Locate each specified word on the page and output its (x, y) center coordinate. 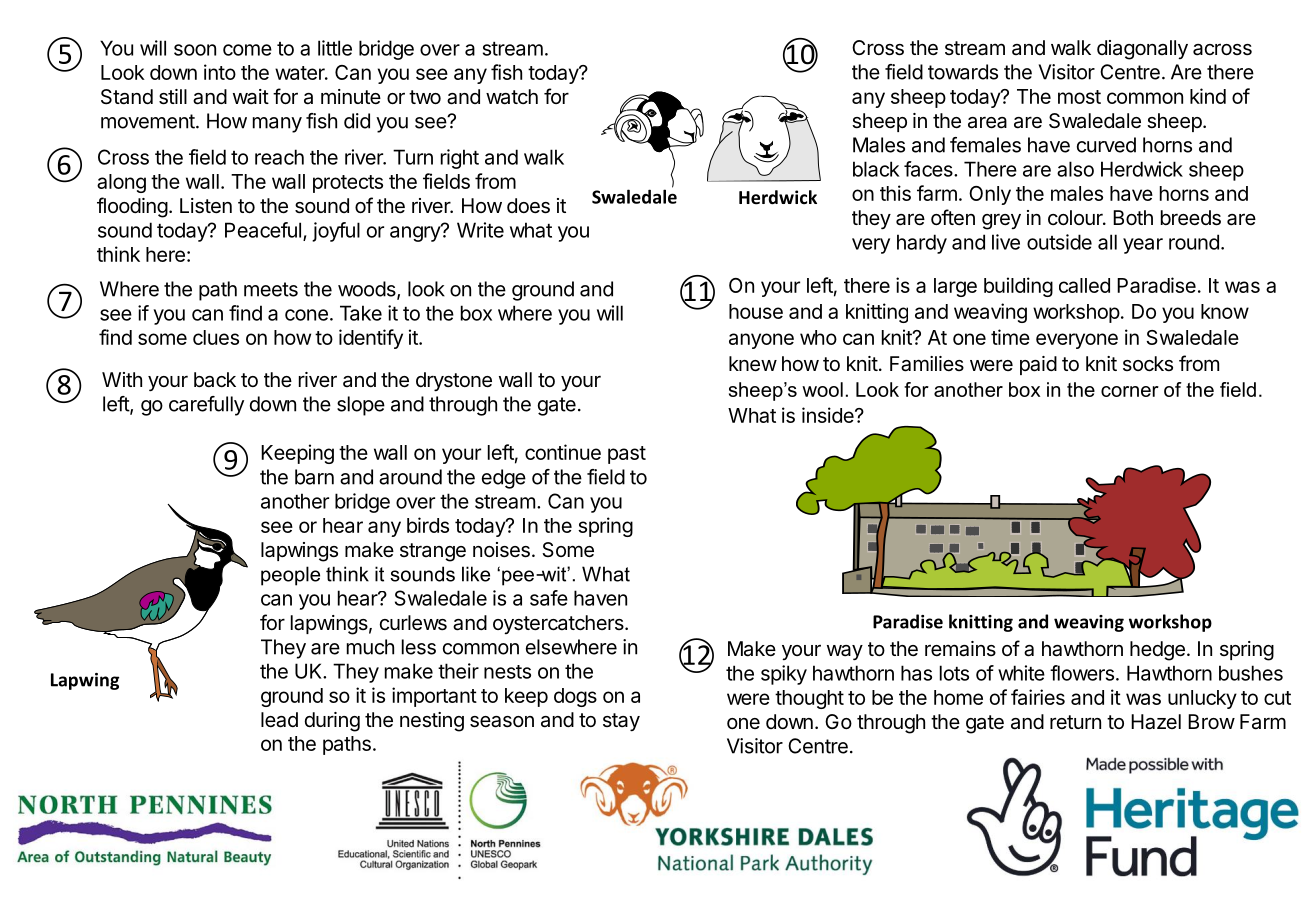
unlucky (1202, 699)
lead (279, 720)
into (220, 72)
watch (512, 97)
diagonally (1142, 50)
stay (621, 722)
